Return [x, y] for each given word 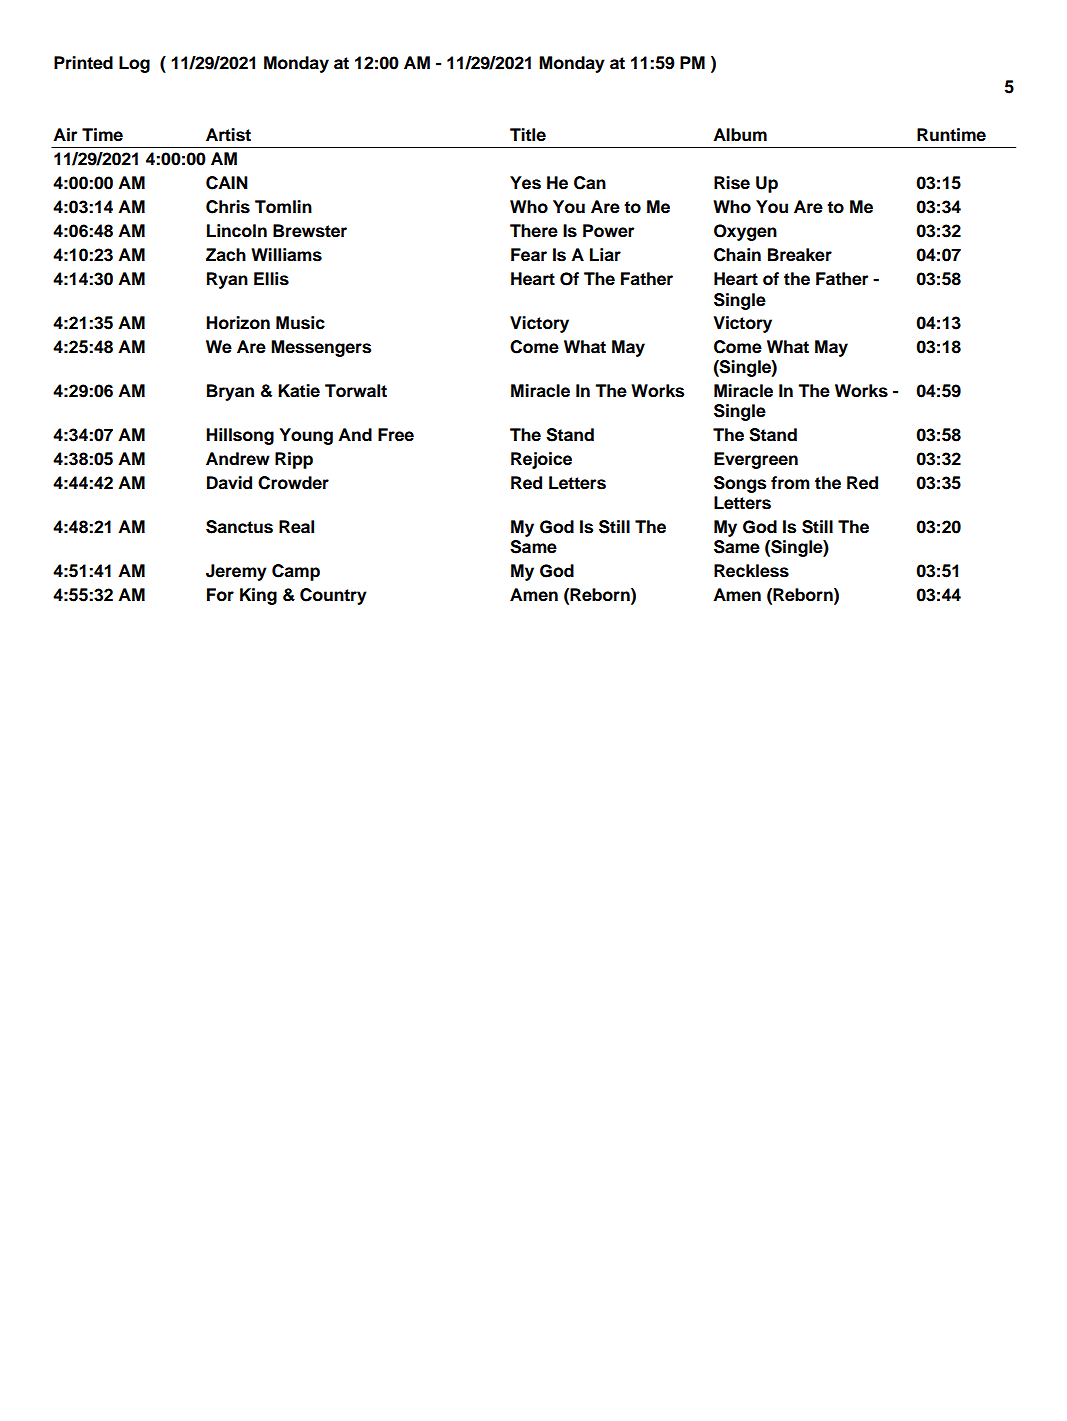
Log [134, 64]
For [220, 595]
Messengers [321, 348]
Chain [737, 255]
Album [740, 135]
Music [300, 323]
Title [528, 135]
